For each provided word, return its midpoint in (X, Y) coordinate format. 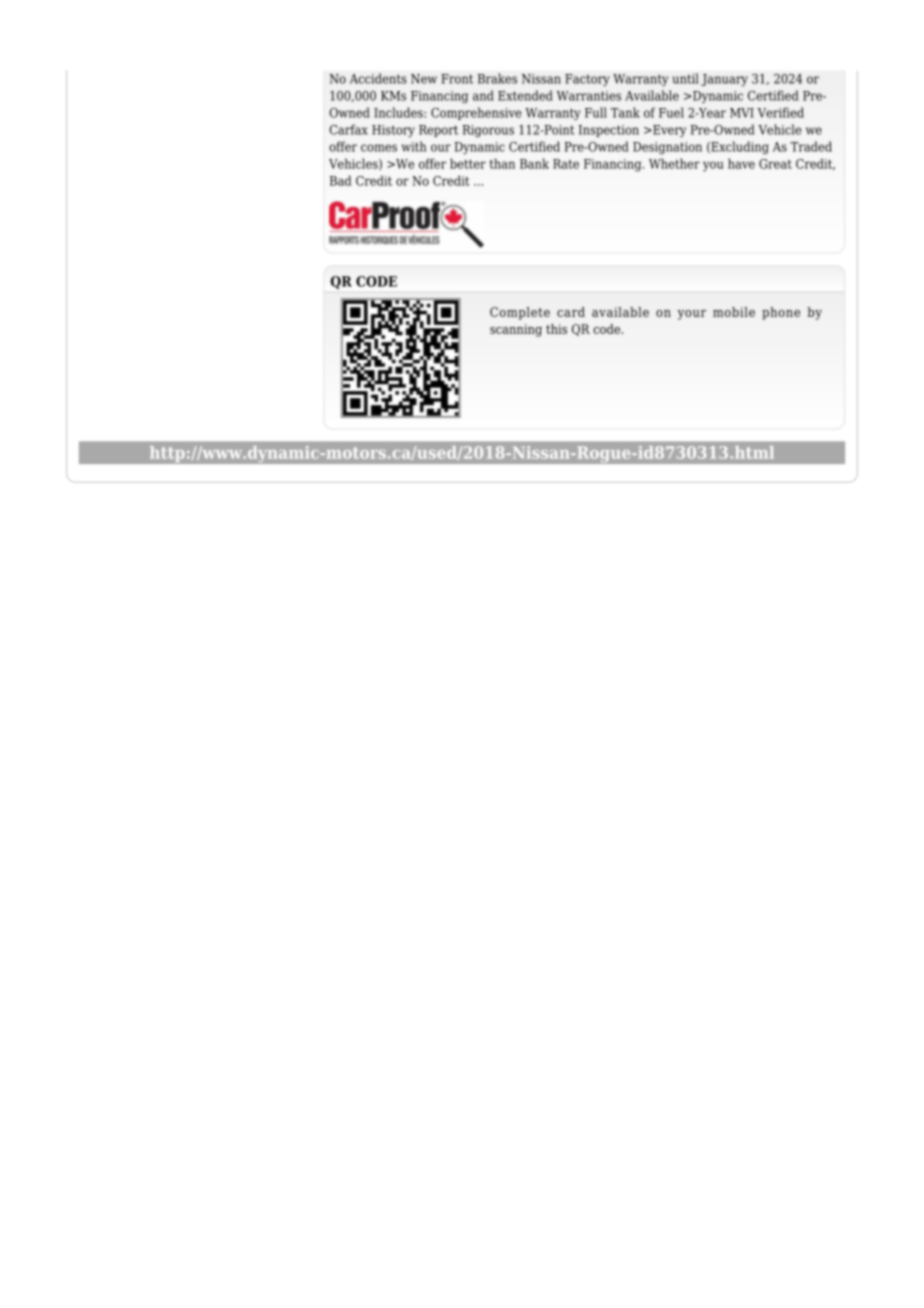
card (571, 312)
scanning (516, 330)
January (724, 80)
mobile (734, 312)
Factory (587, 80)
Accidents (378, 78)
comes (379, 148)
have (741, 163)
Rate (566, 164)
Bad (341, 180)
